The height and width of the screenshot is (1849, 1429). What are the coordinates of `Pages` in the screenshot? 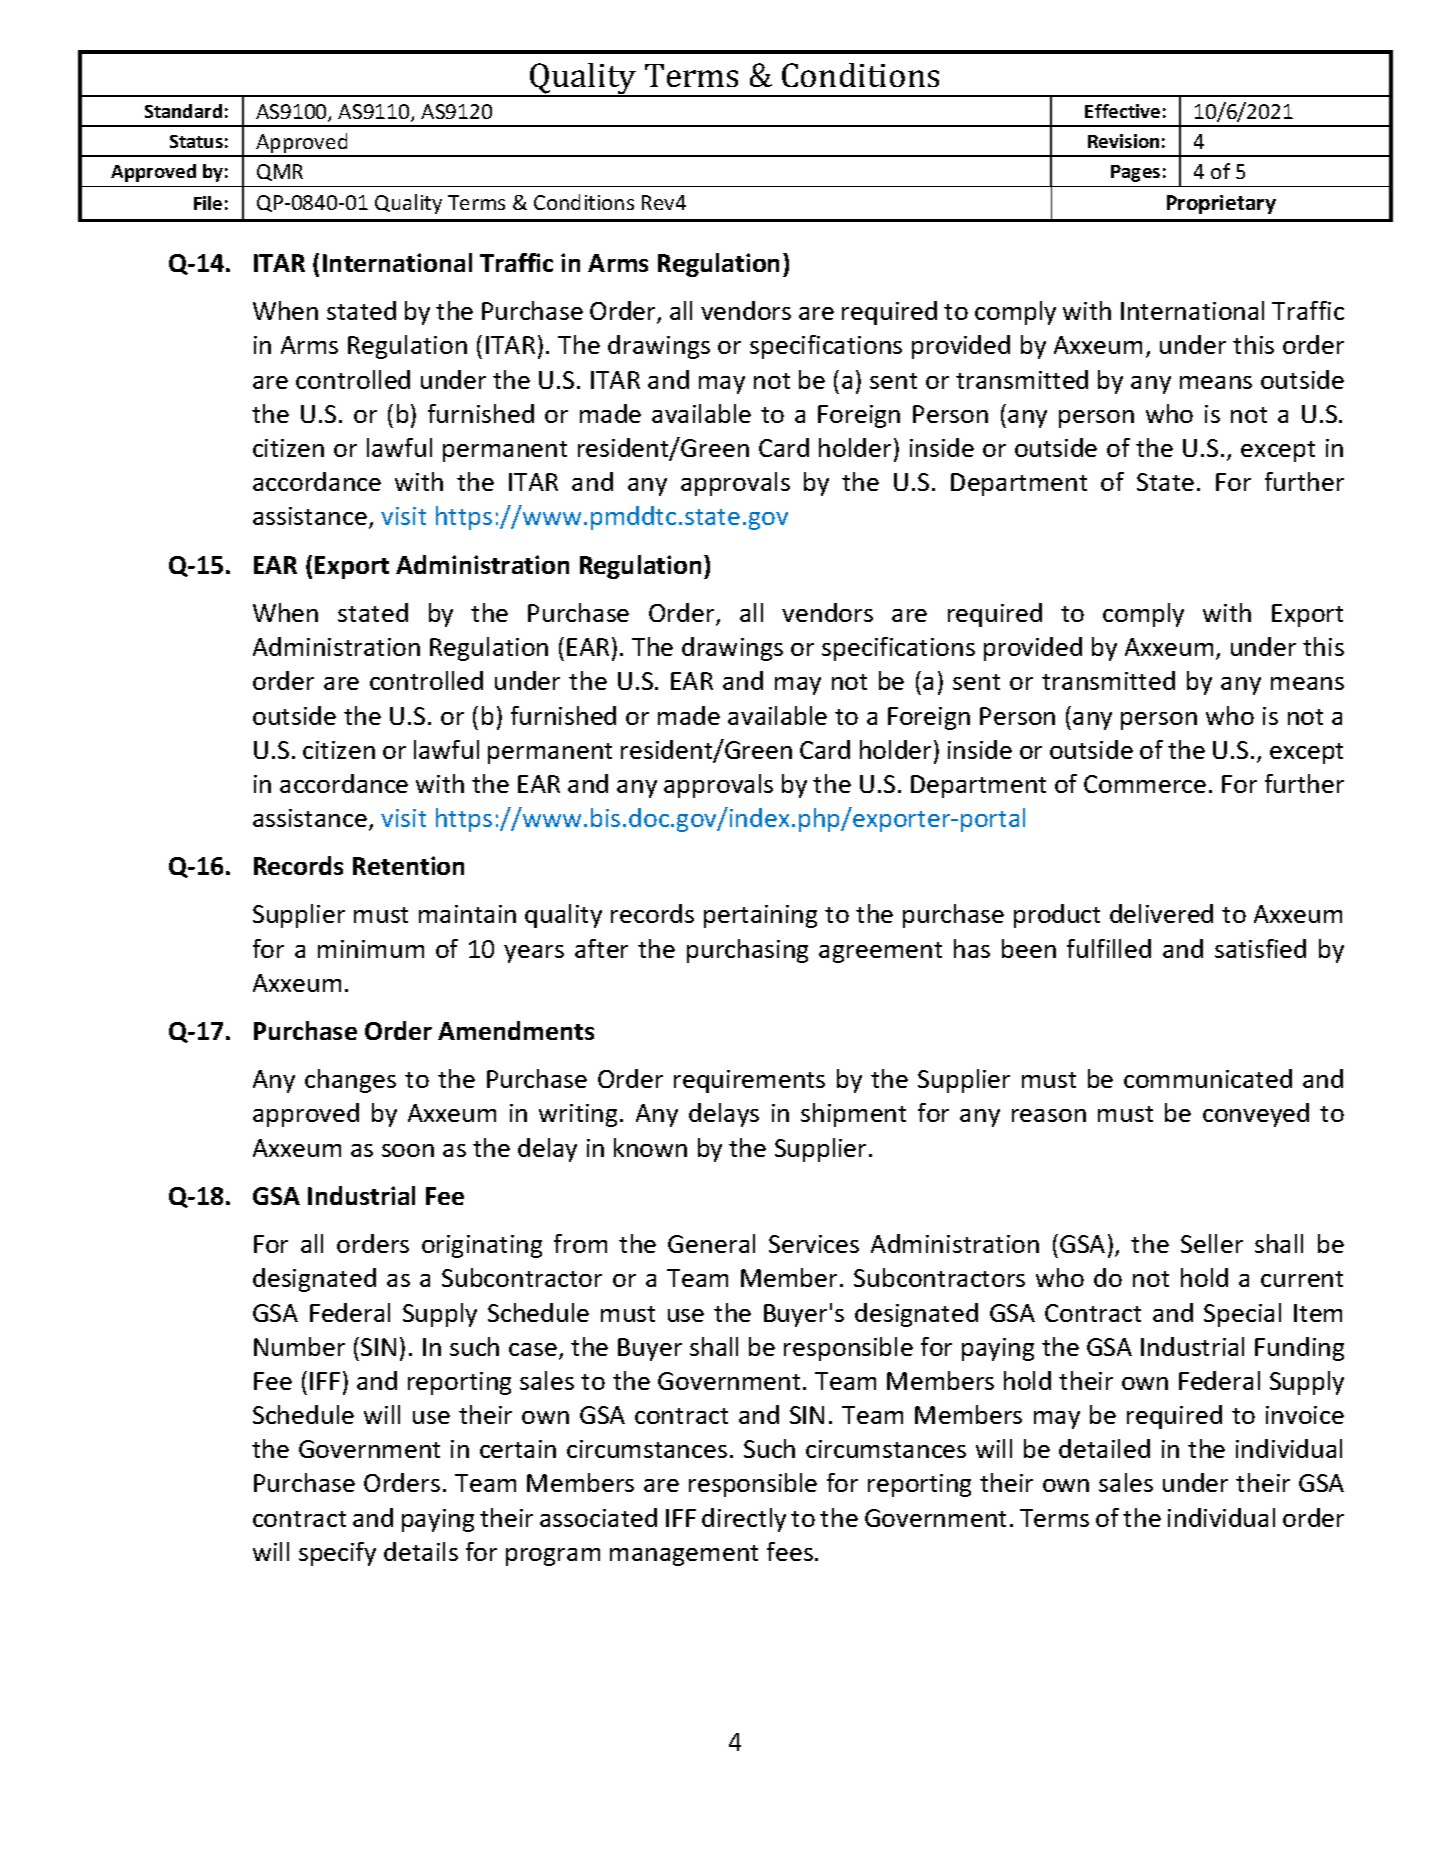 It's located at (1135, 173).
